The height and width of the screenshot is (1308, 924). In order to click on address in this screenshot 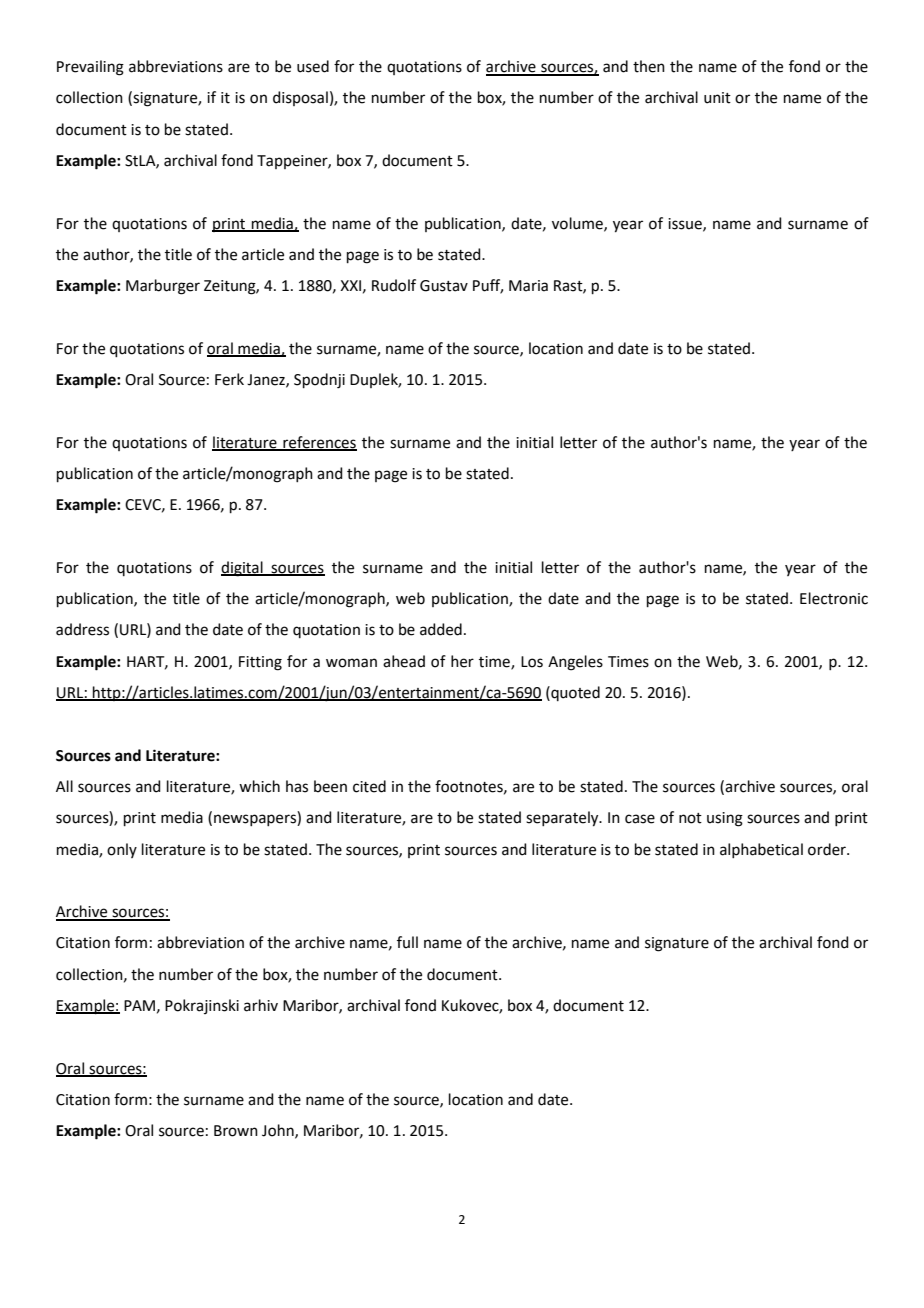, I will do `click(82, 629)`.
